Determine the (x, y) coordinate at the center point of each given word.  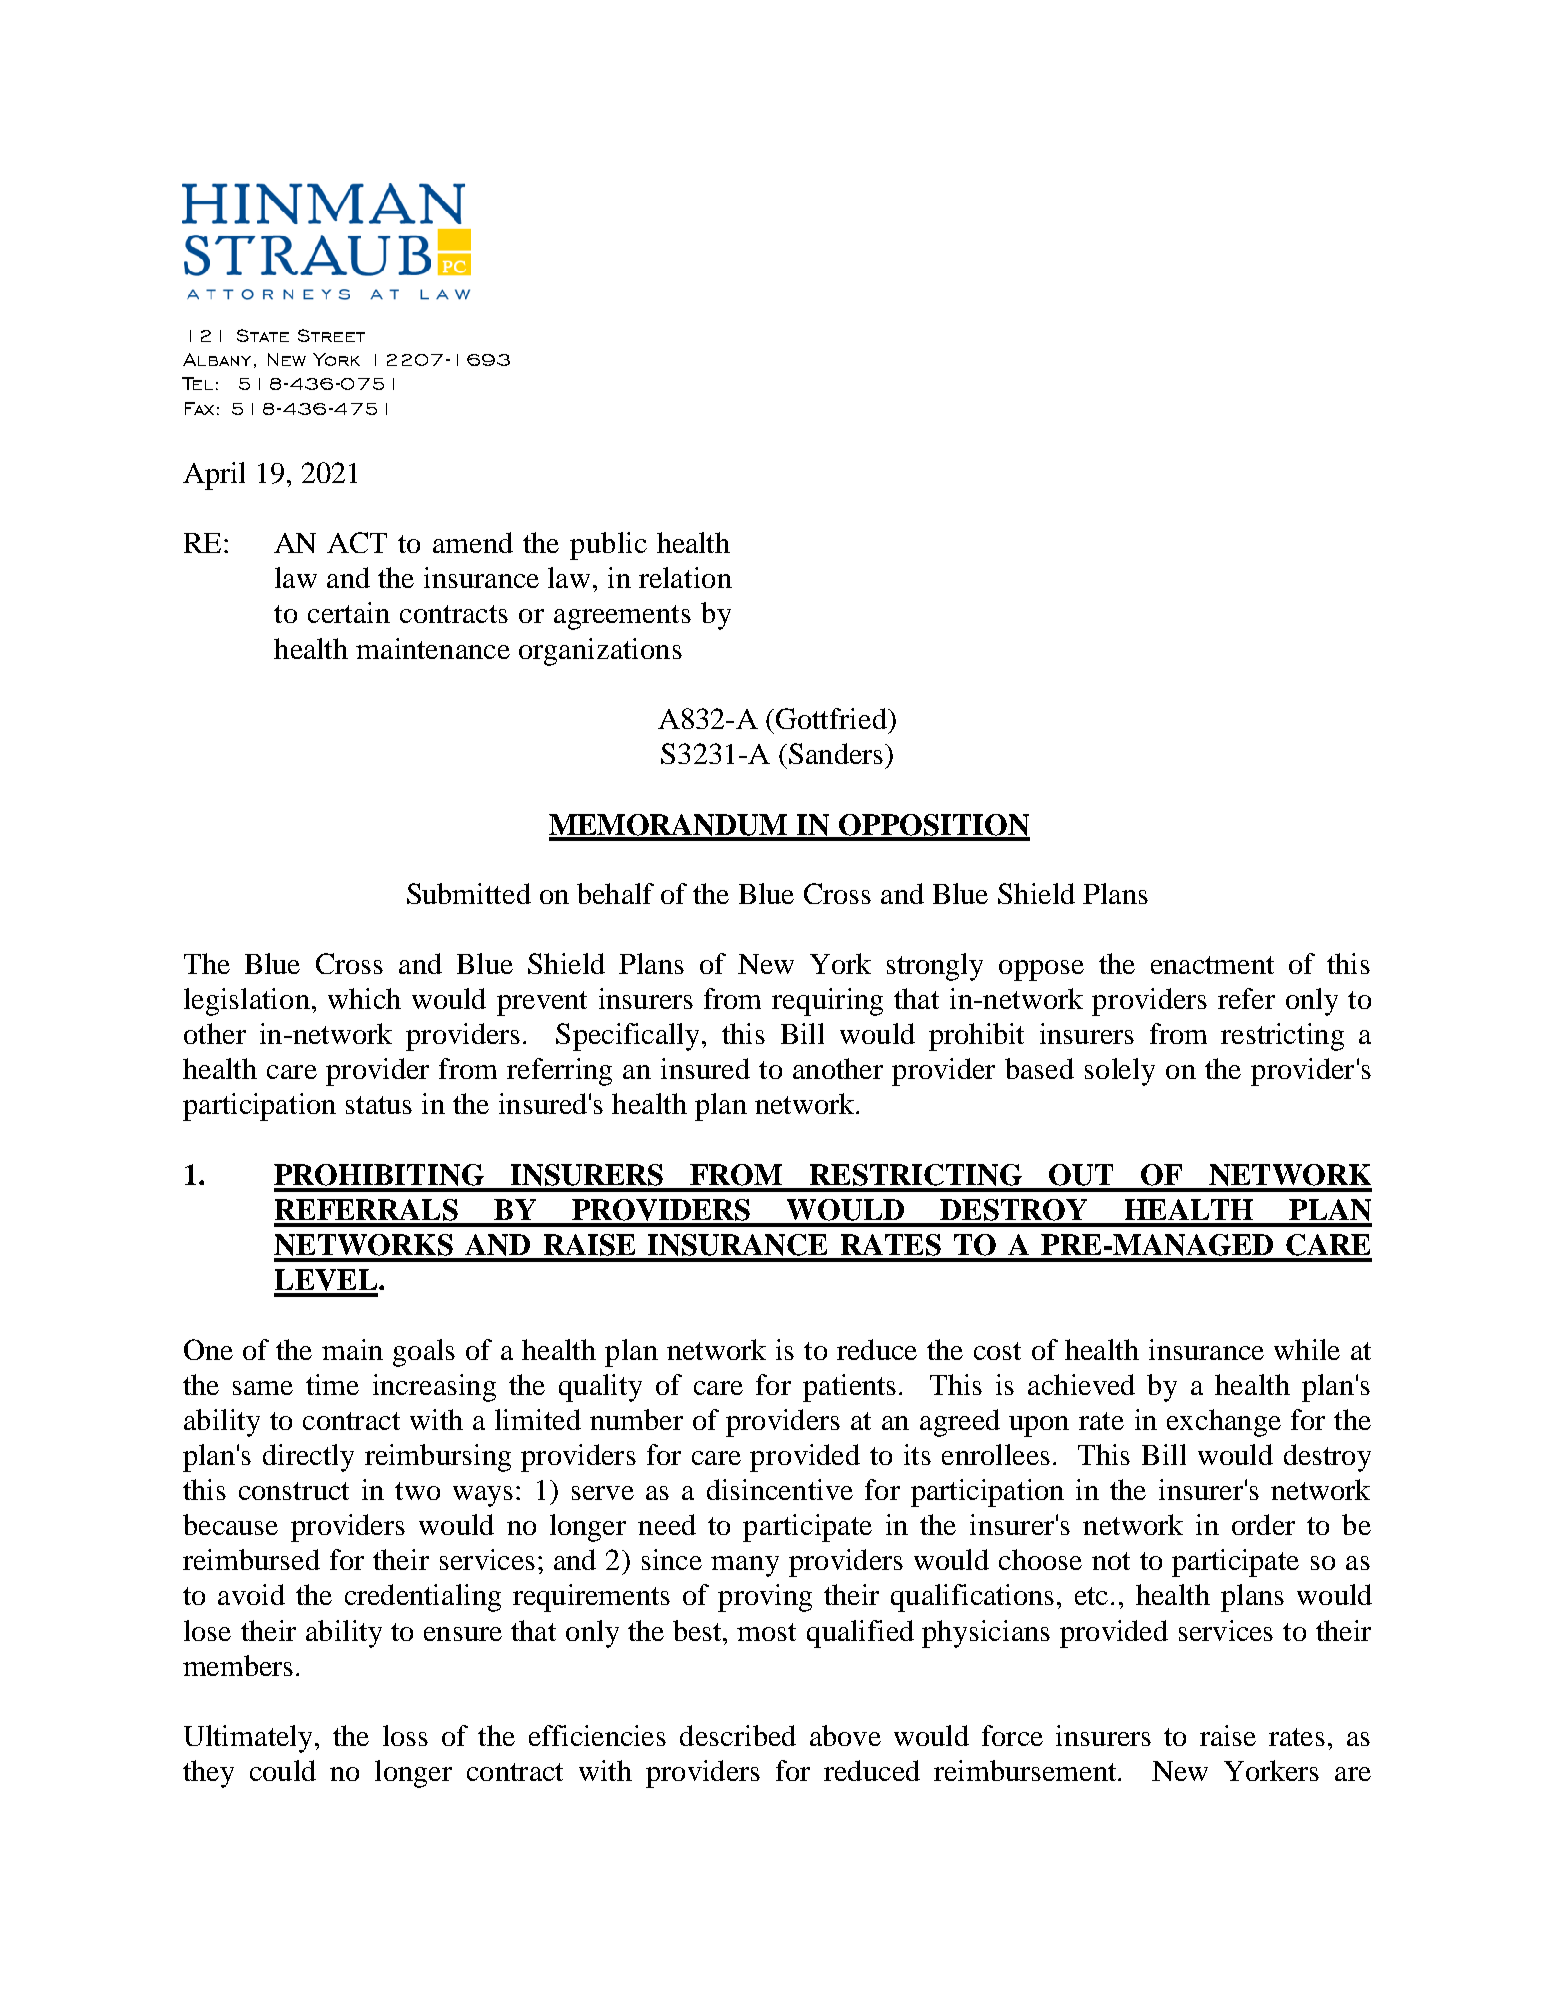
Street (331, 335)
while (1307, 1349)
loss (405, 1735)
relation (685, 577)
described (738, 1735)
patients (849, 1388)
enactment (1212, 965)
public (608, 546)
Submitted (469, 893)
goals (424, 1353)
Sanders (837, 753)
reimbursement (1026, 1770)
